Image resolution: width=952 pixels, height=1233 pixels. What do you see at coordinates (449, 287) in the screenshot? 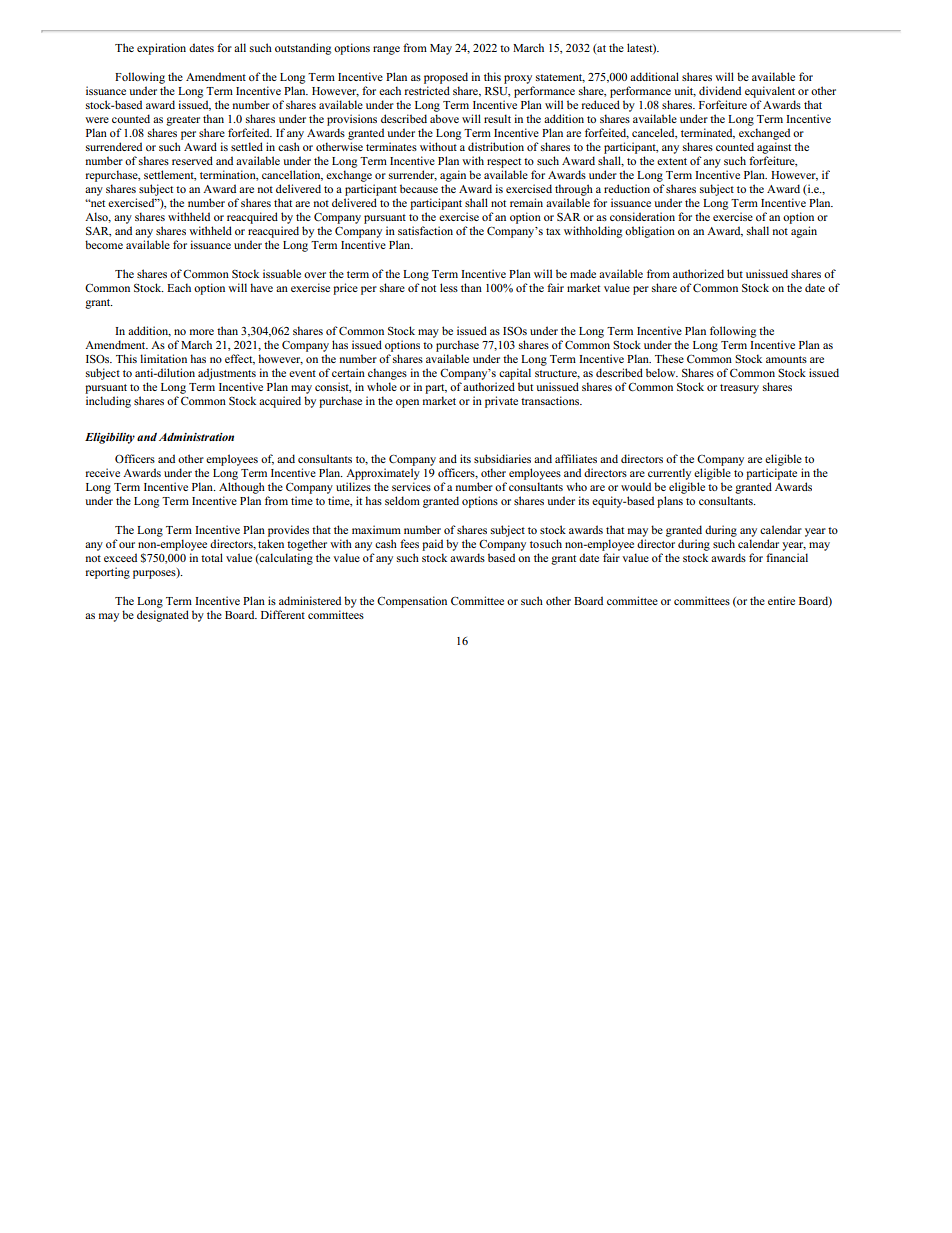
I see `less` at bounding box center [449, 287].
